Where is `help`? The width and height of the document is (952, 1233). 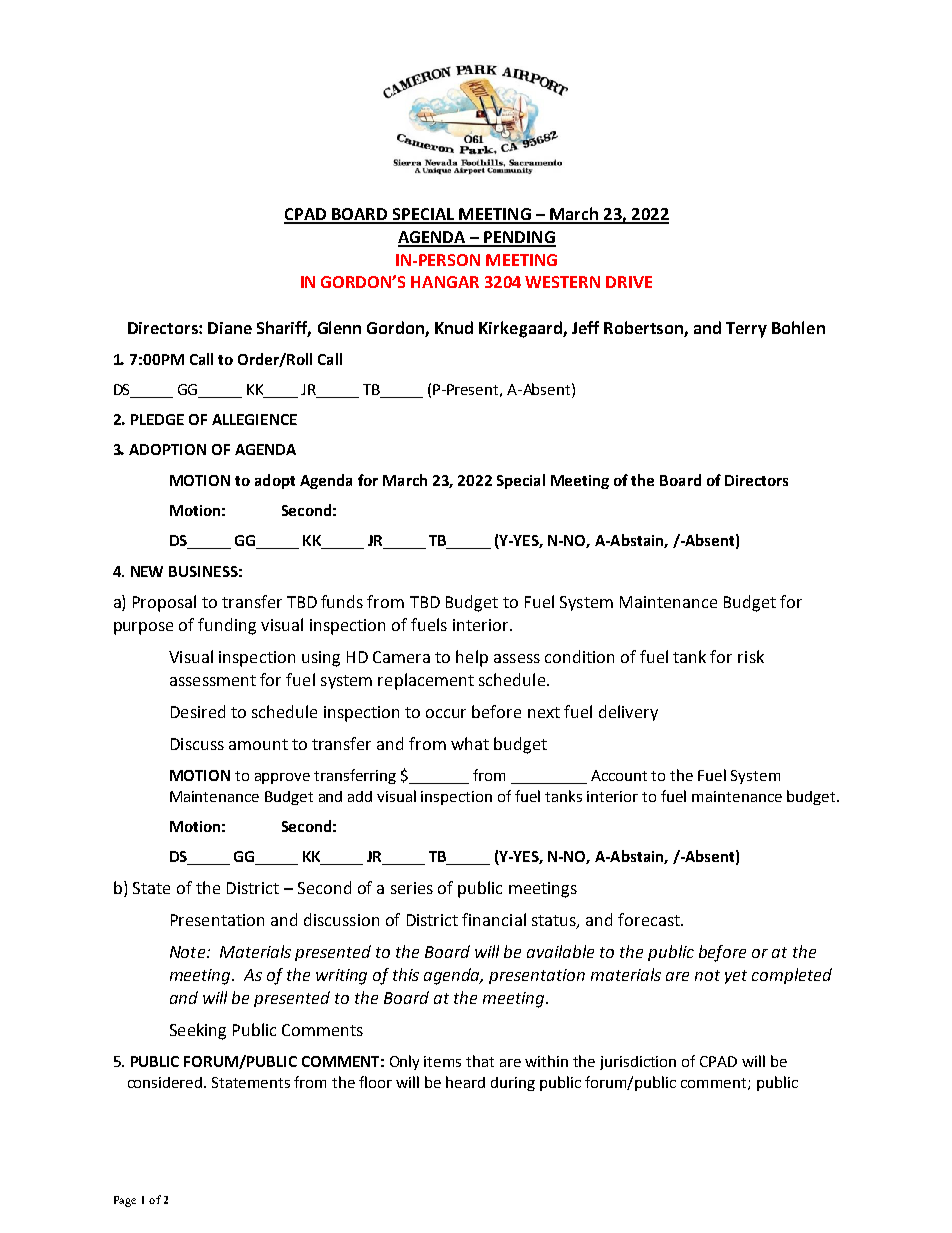
help is located at coordinates (472, 658).
